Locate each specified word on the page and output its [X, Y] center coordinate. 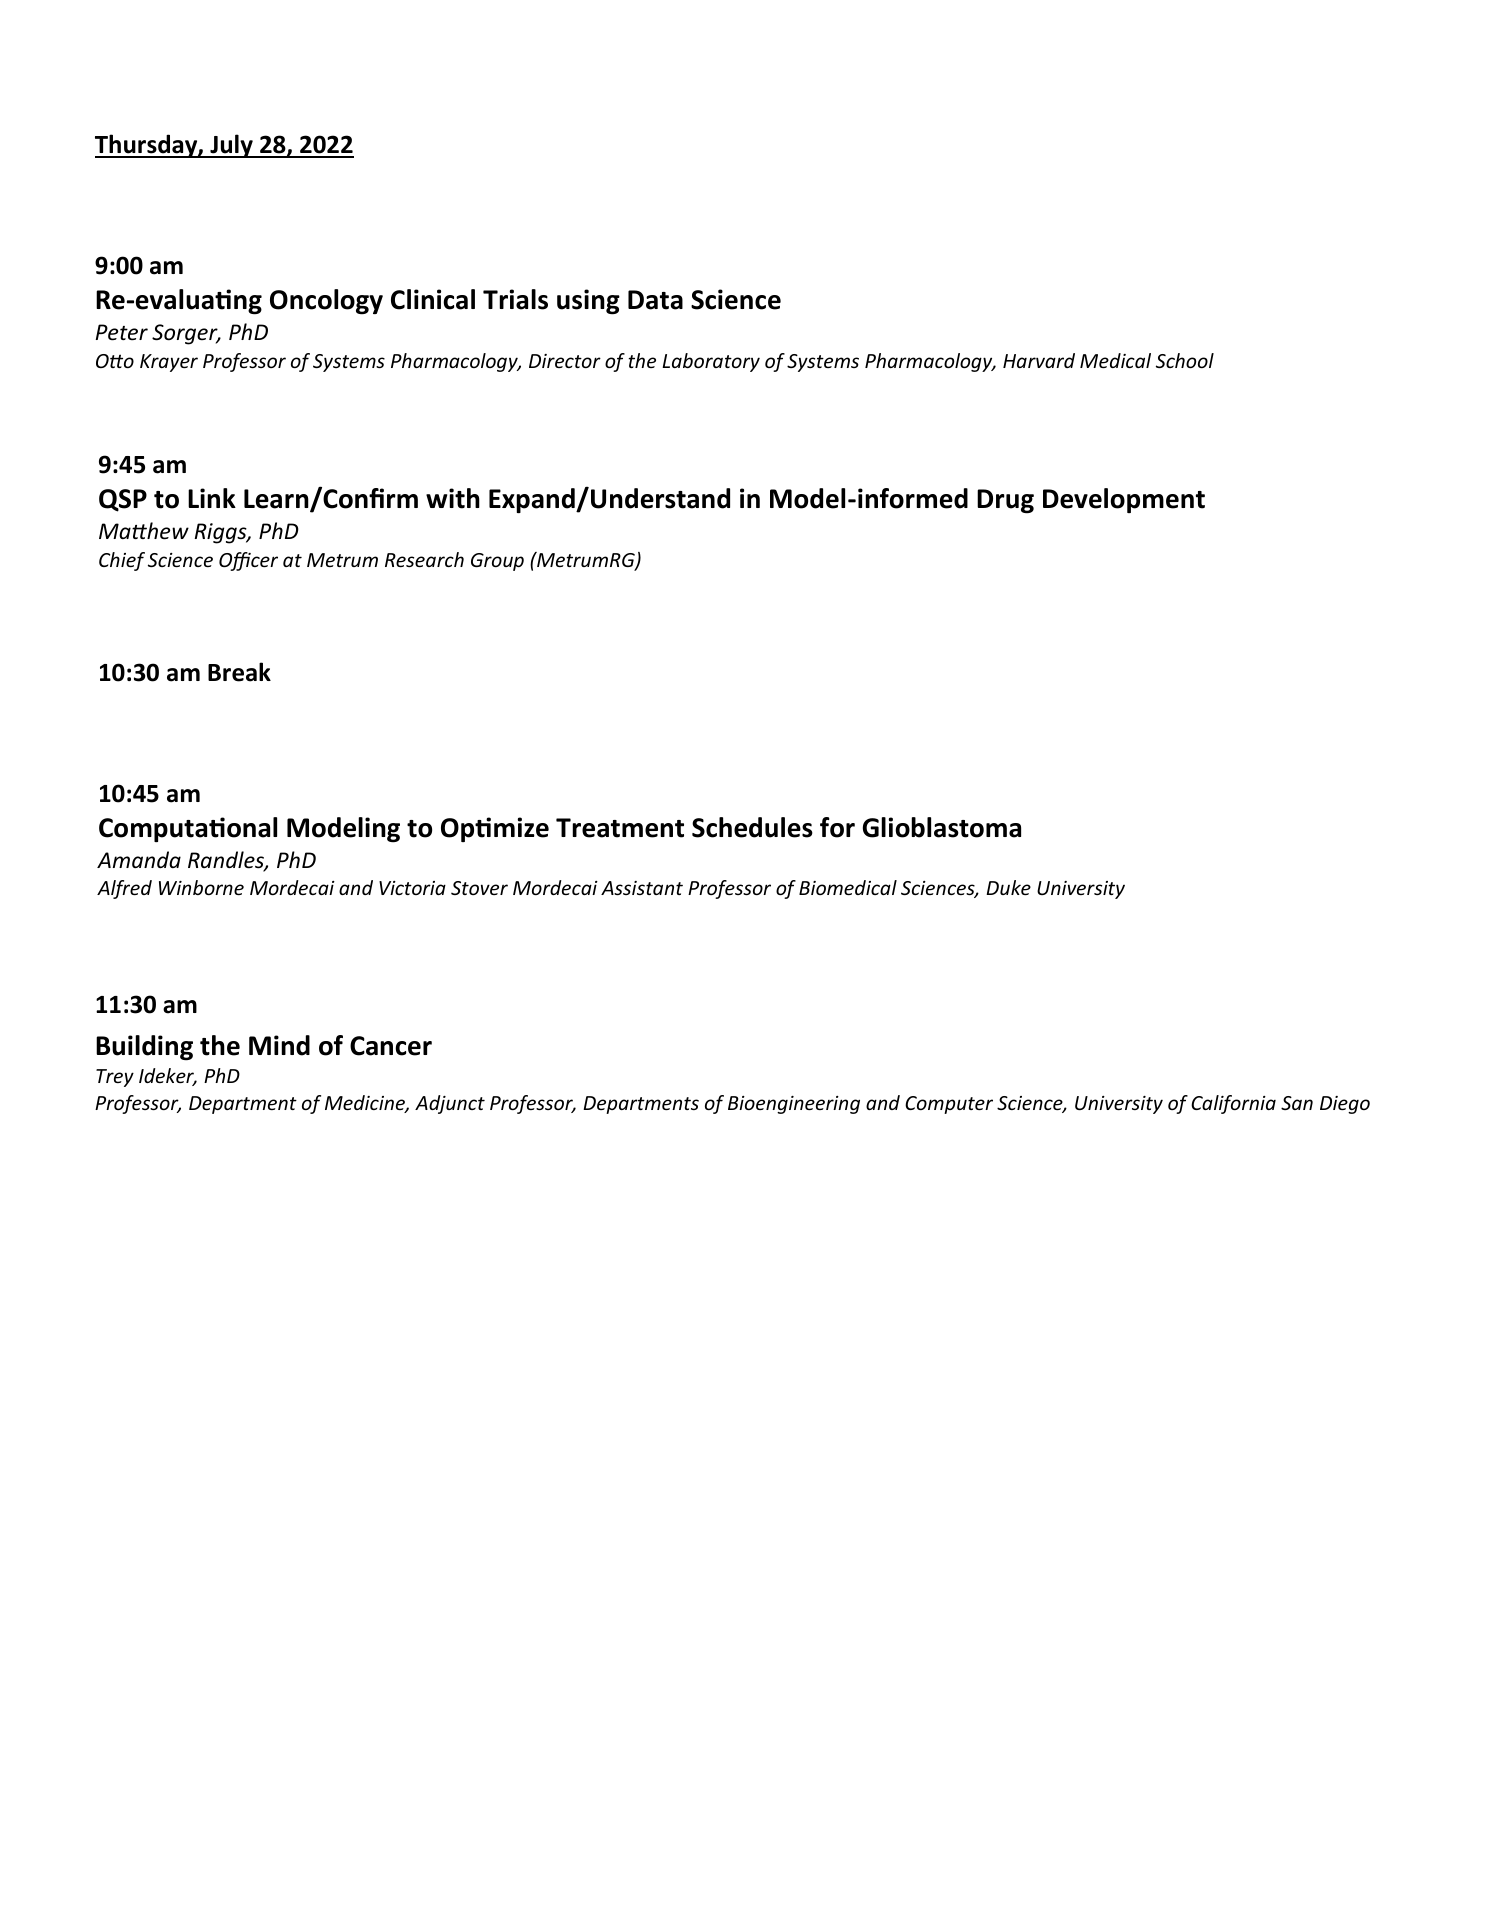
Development [1124, 500]
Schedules [752, 827]
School [1185, 360]
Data [655, 300]
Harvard [1039, 360]
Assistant [642, 888]
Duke [1008, 887]
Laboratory [711, 362]
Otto [115, 361]
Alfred [124, 889]
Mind [279, 1045]
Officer [248, 561]
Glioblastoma [942, 827]
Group [497, 562]
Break [239, 672]
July [231, 146]
